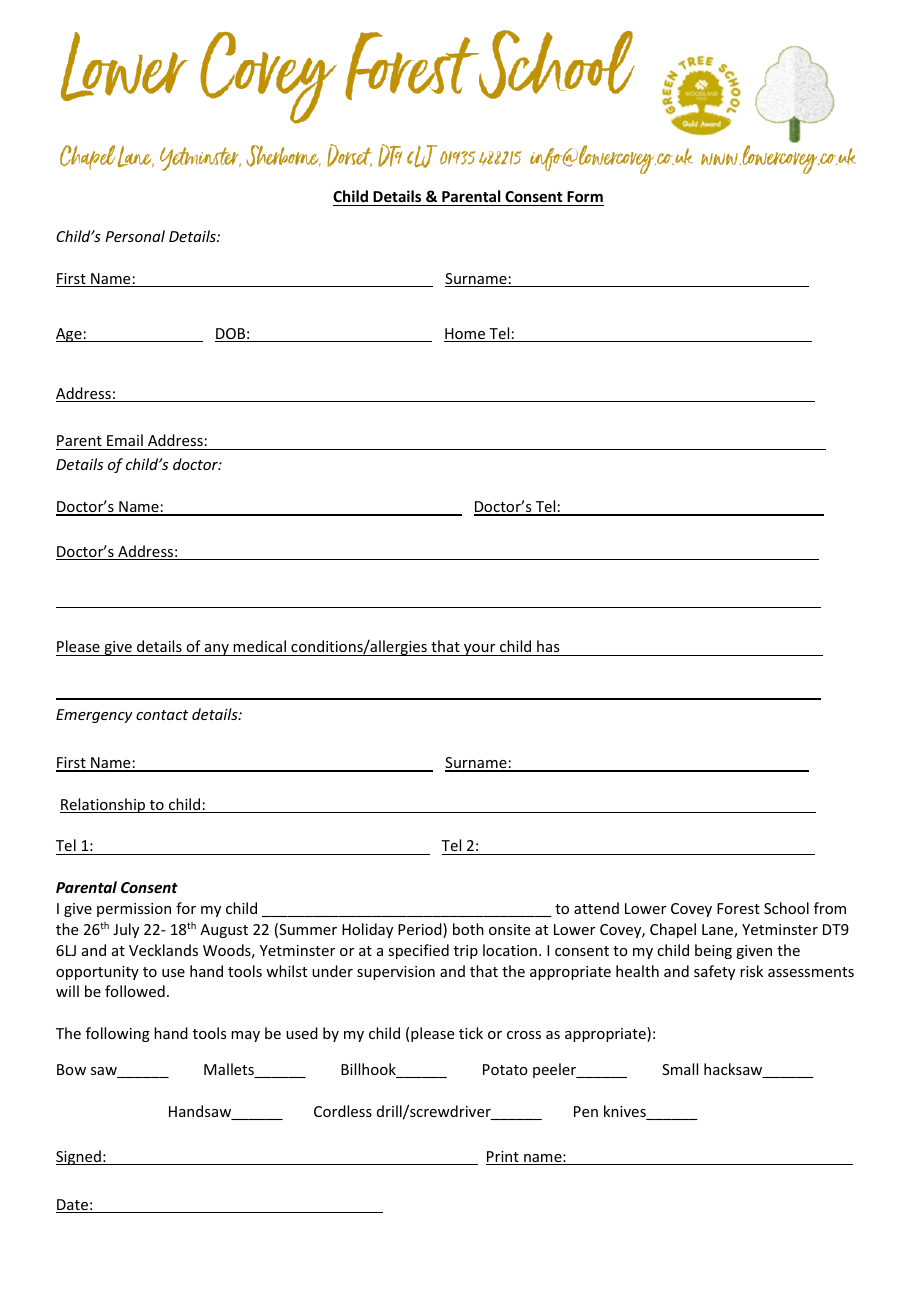  What do you see at coordinates (466, 335) in the page?
I see `Home` at bounding box center [466, 335].
